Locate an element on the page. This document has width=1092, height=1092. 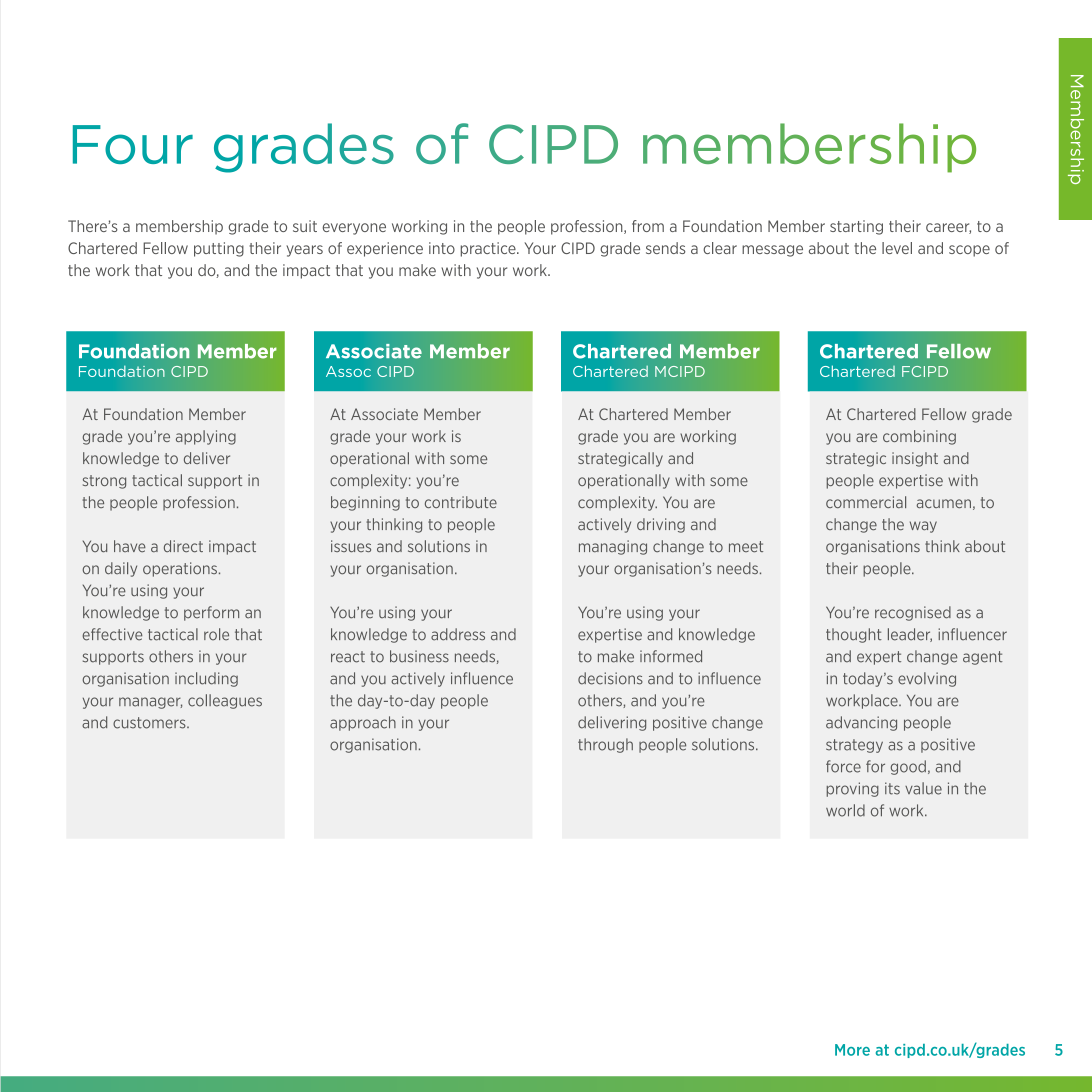
starting is located at coordinates (856, 227).
